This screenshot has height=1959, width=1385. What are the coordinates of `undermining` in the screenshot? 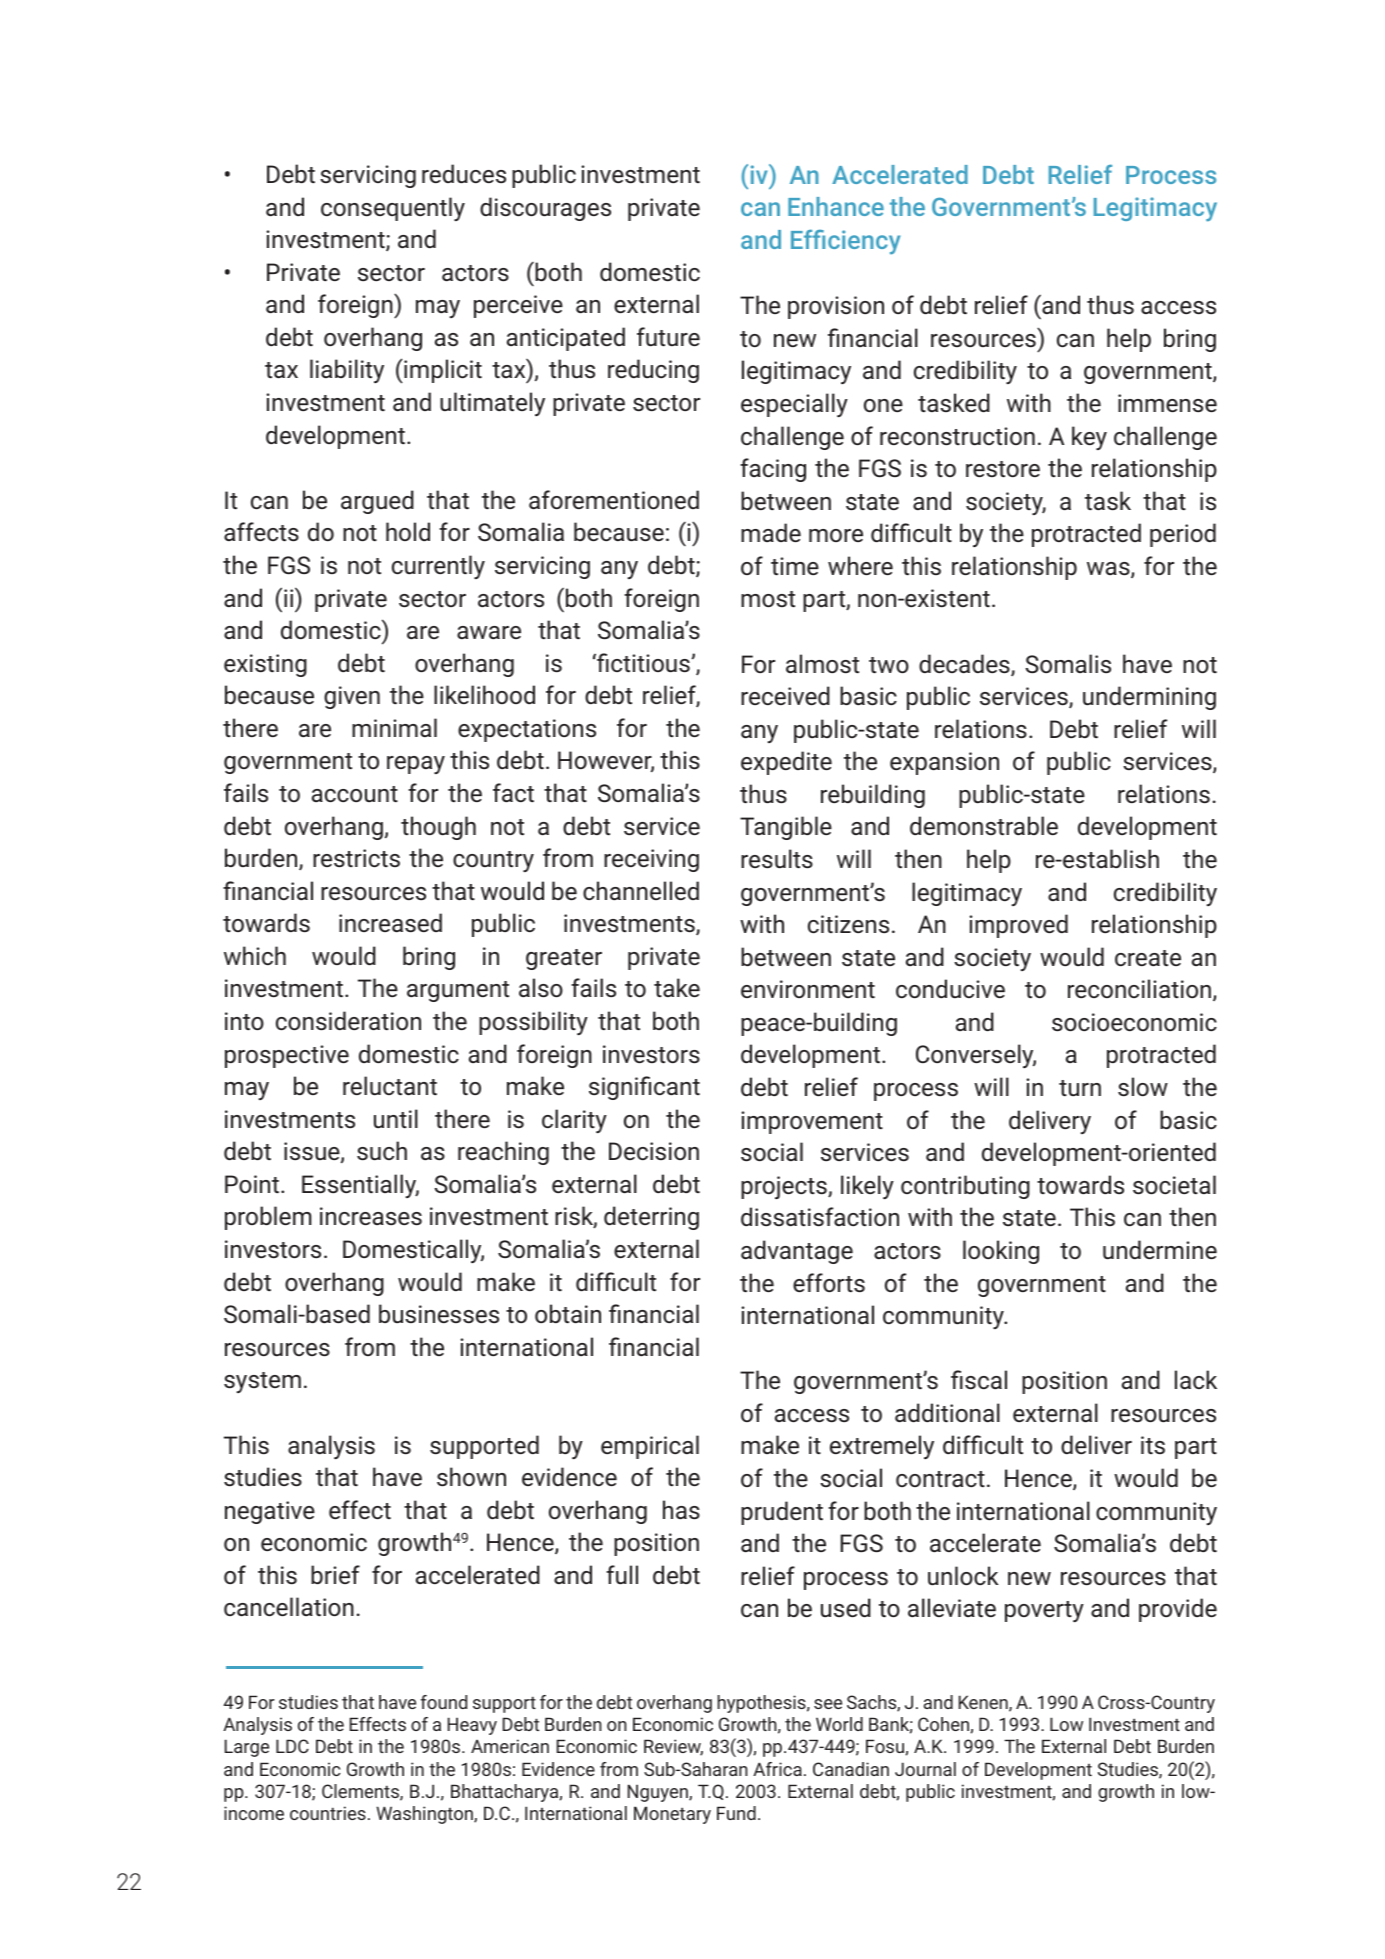 It's located at (1149, 698).
